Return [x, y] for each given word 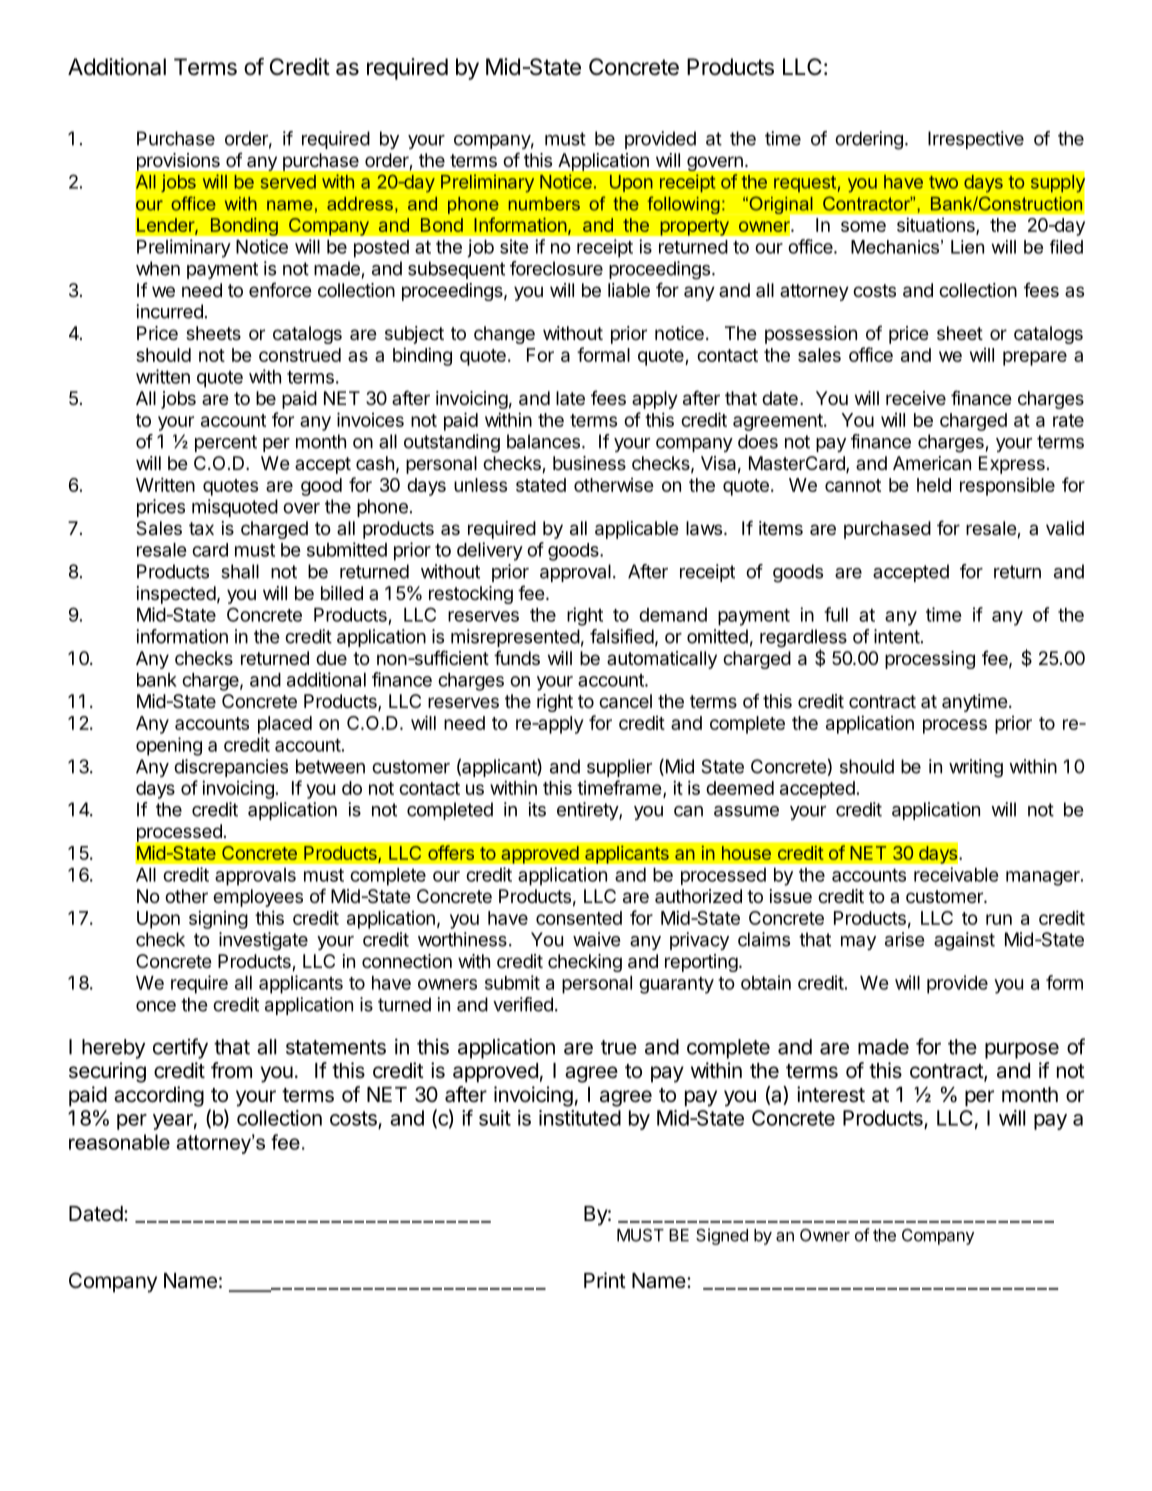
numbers [544, 204]
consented [579, 918]
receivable [956, 874]
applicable [637, 530]
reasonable [119, 1142]
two [943, 182]
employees [258, 898]
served [288, 182]
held [934, 485]
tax [201, 529]
